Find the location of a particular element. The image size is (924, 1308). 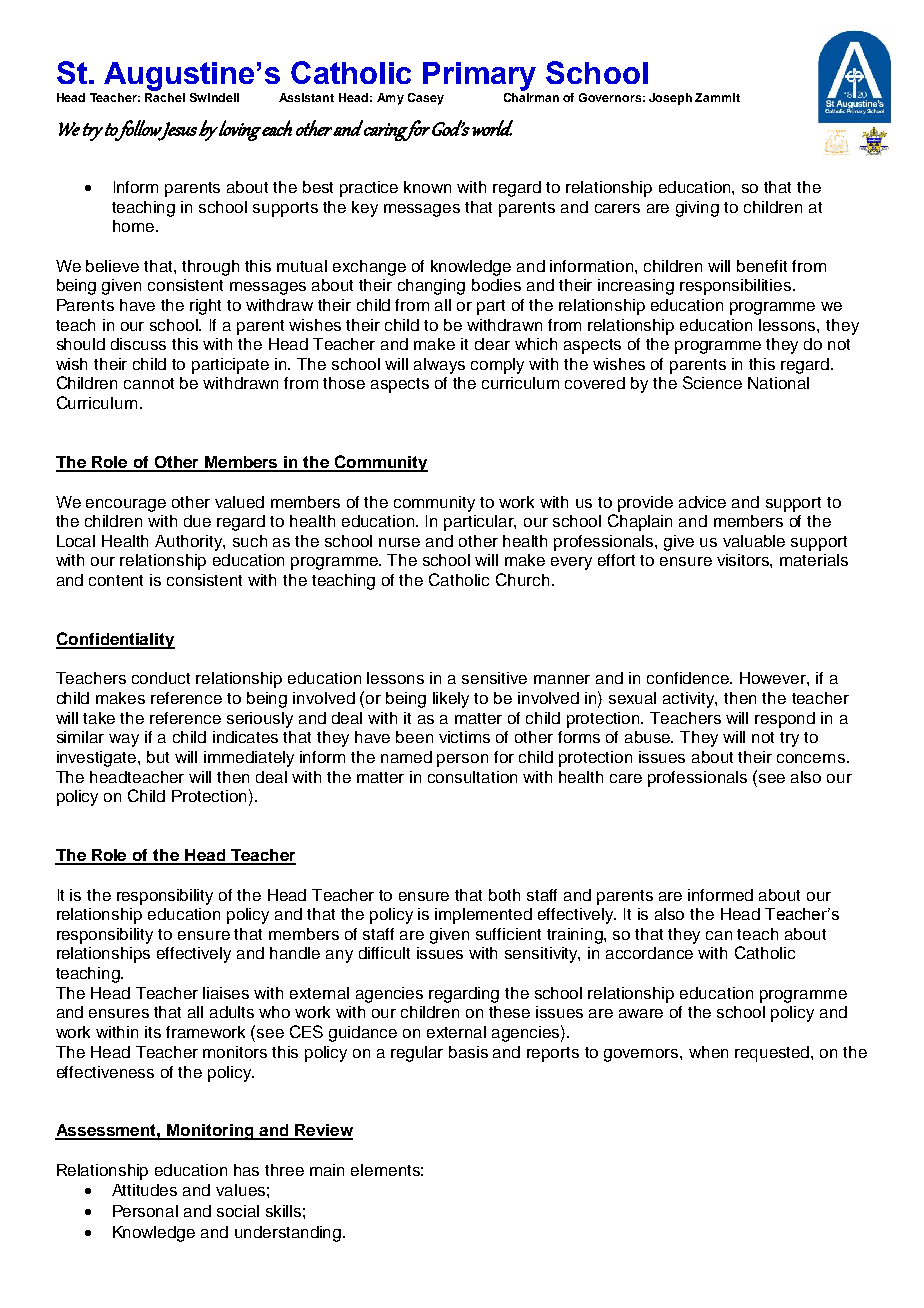

valuable is located at coordinates (754, 541).
